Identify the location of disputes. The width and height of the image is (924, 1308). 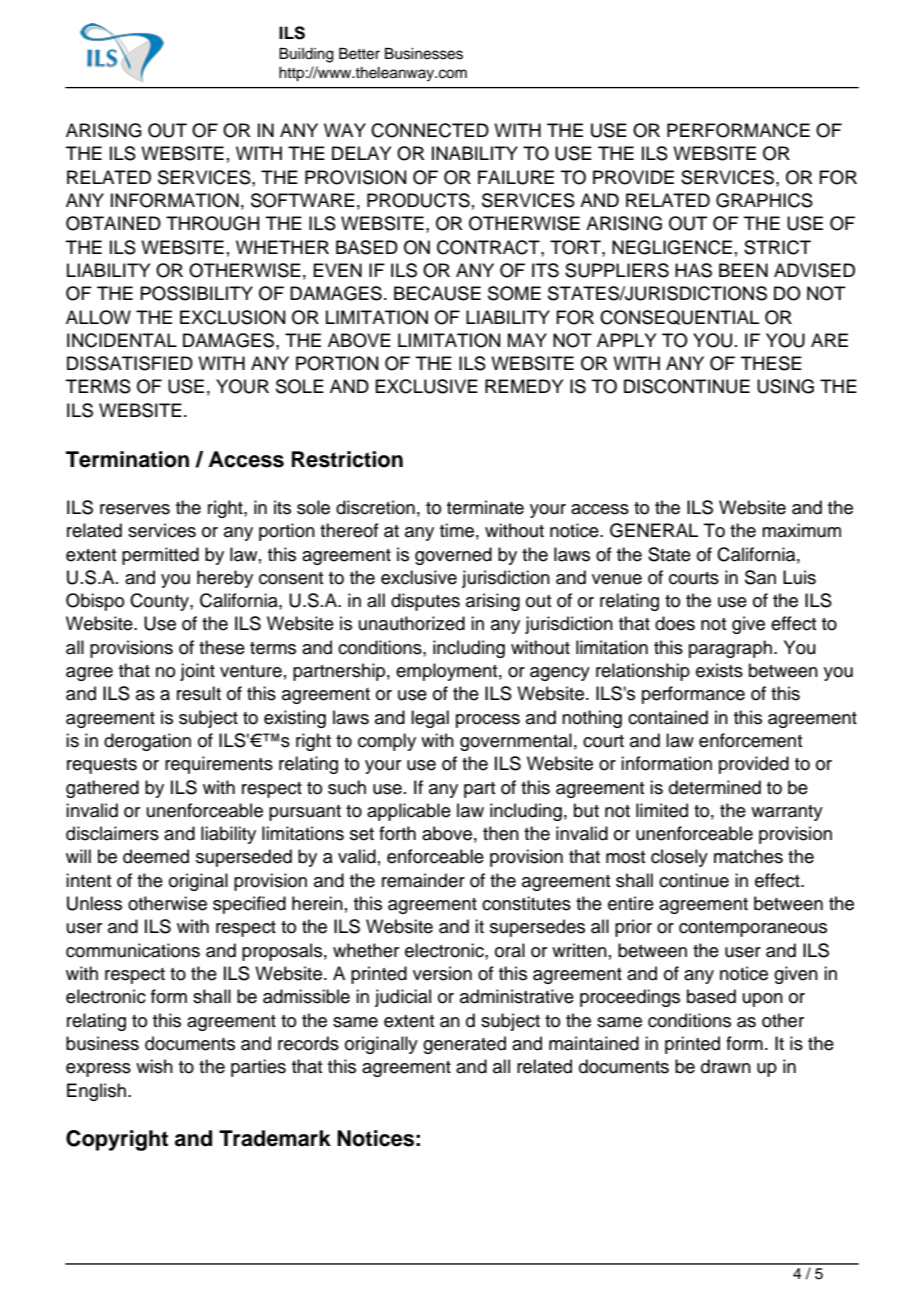
(425, 602).
